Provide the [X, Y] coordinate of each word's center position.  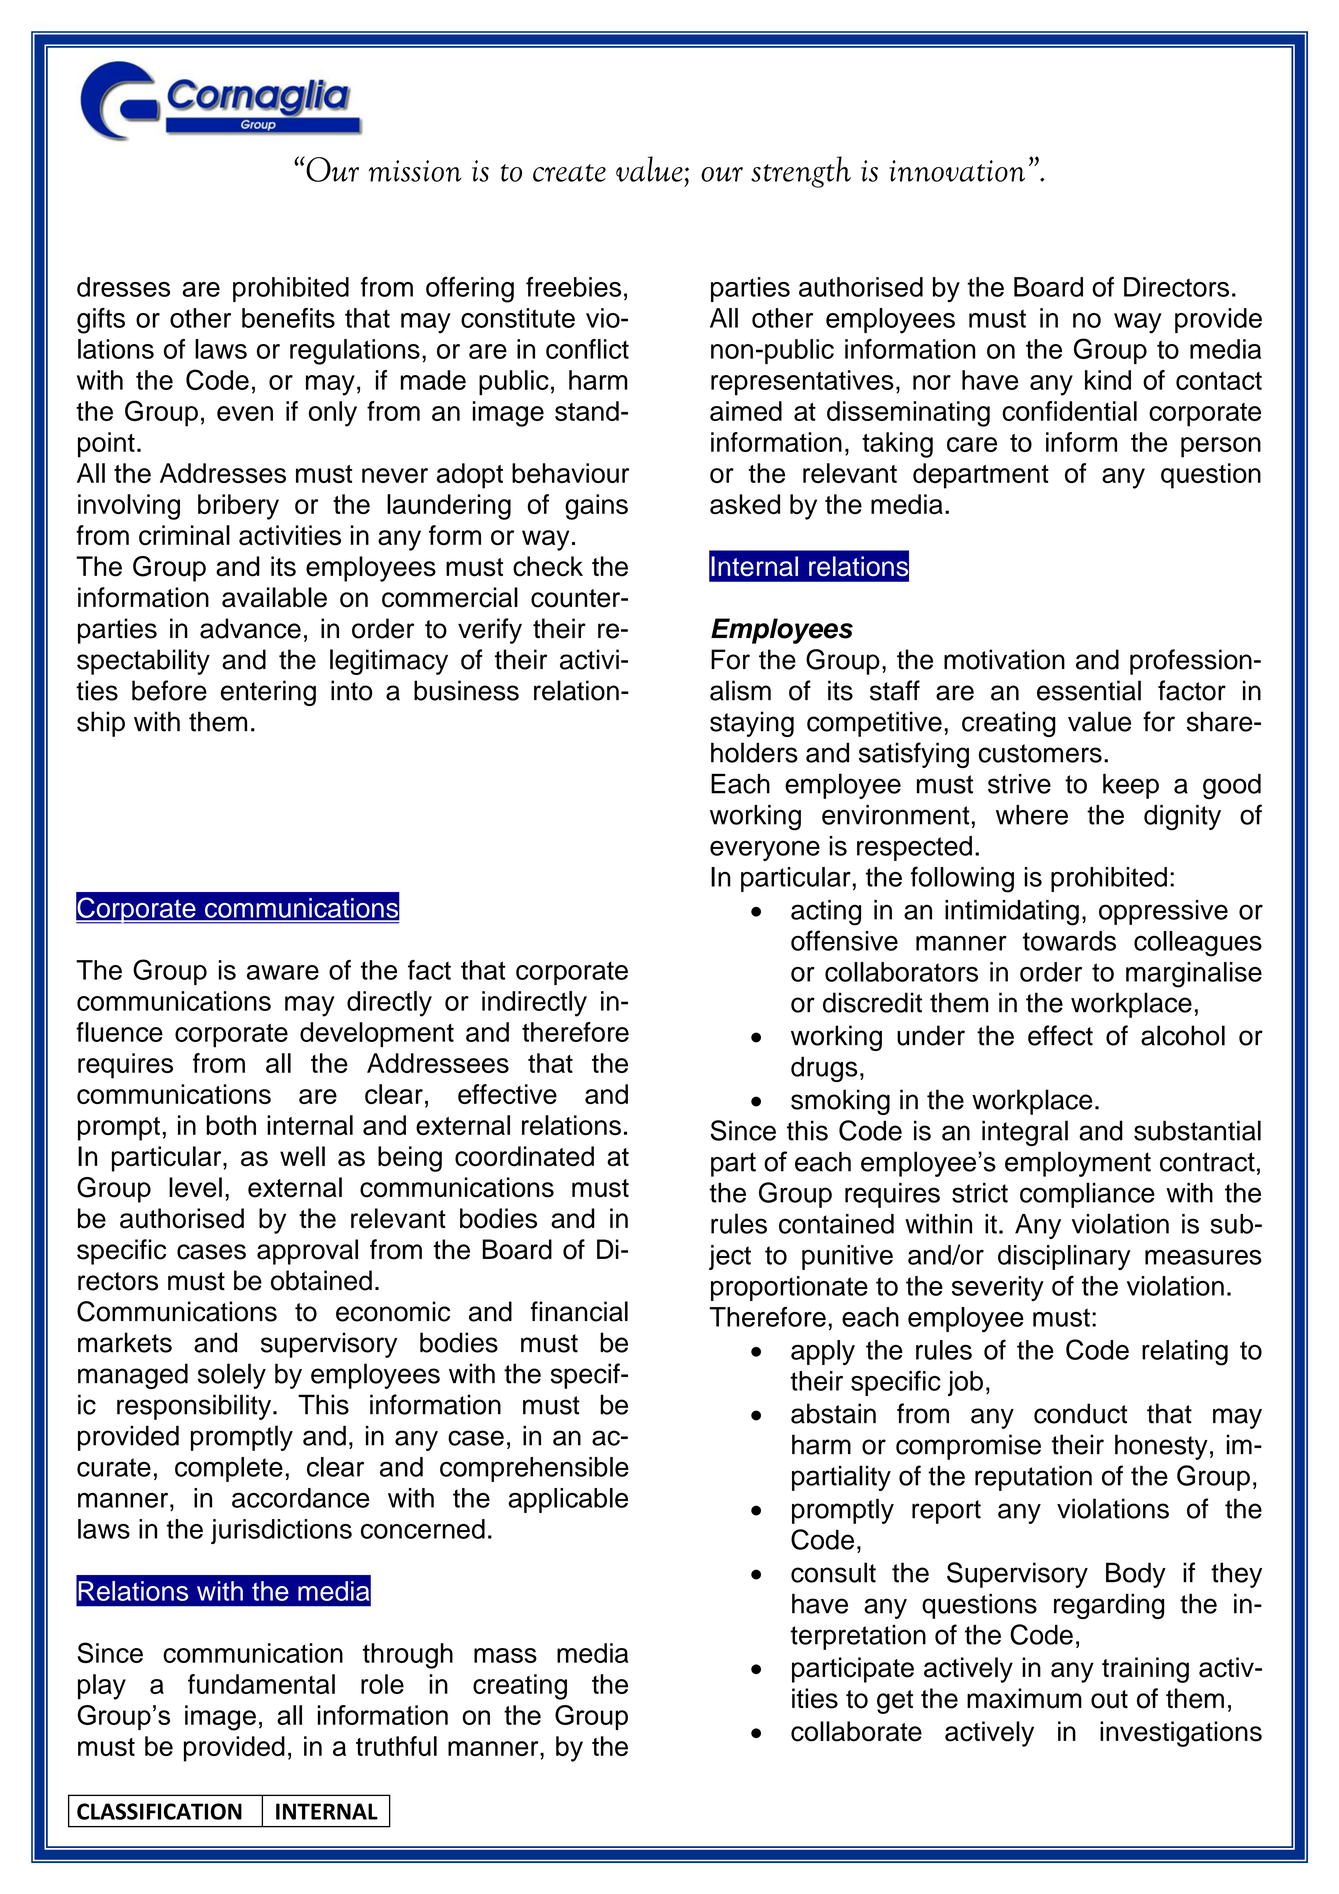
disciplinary [1064, 1257]
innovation [957, 171]
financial [579, 1311]
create [569, 173]
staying [752, 724]
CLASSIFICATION [159, 1811]
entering [268, 693]
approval [307, 1252]
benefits [288, 318]
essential [1089, 690]
